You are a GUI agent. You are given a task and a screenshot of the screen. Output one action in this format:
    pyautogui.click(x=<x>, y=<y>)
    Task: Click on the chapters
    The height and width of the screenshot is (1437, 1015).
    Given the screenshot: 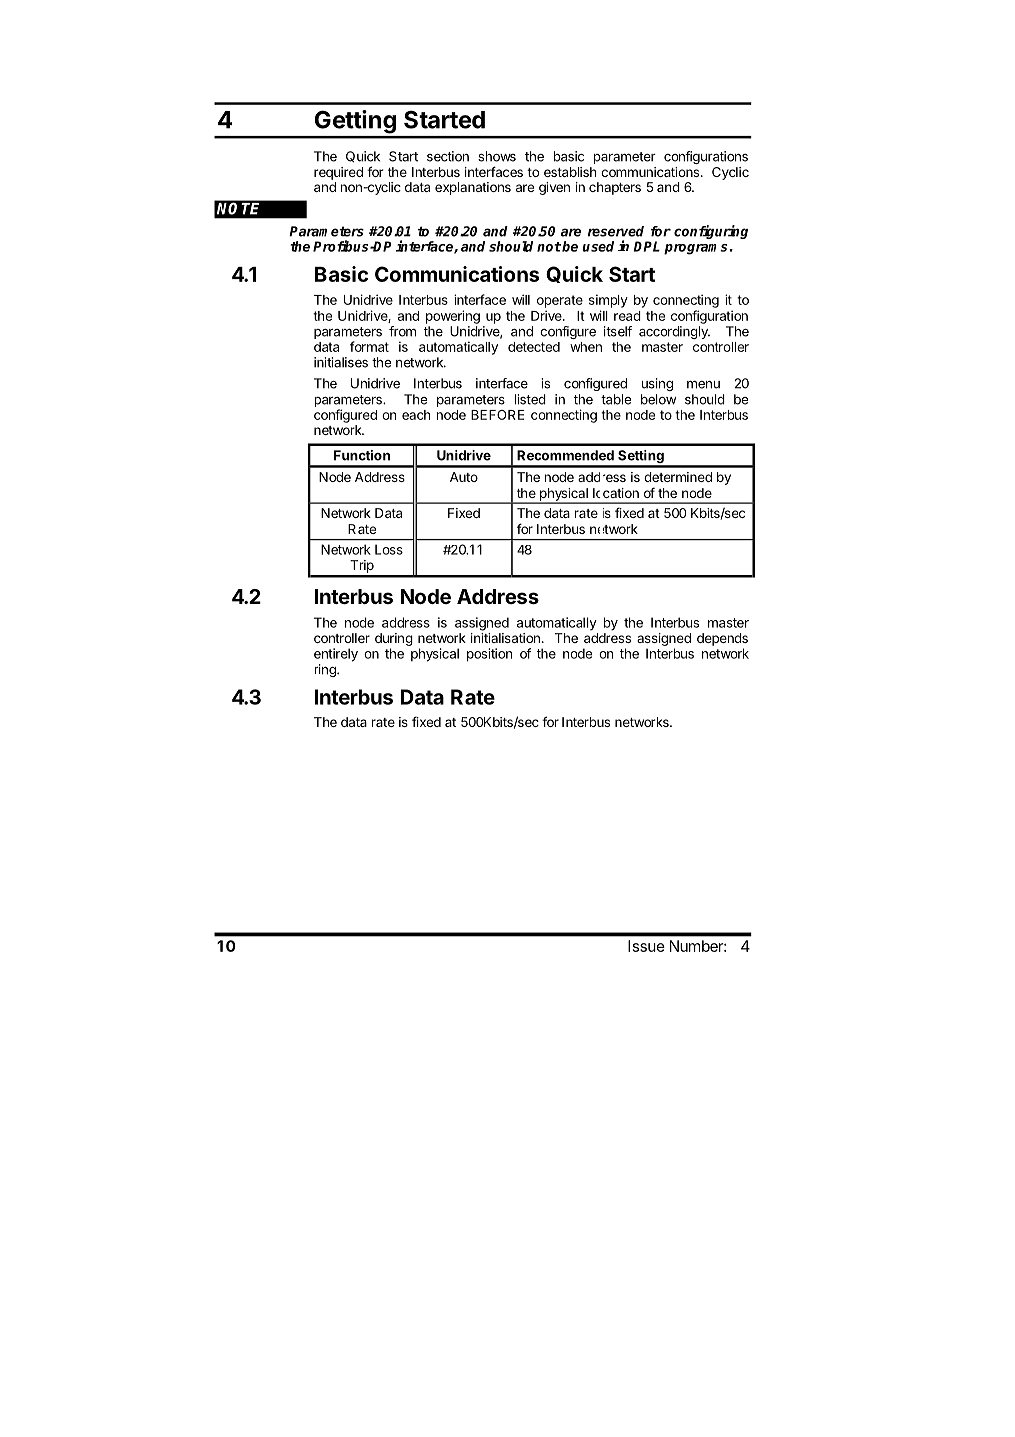 What is the action you would take?
    pyautogui.click(x=615, y=188)
